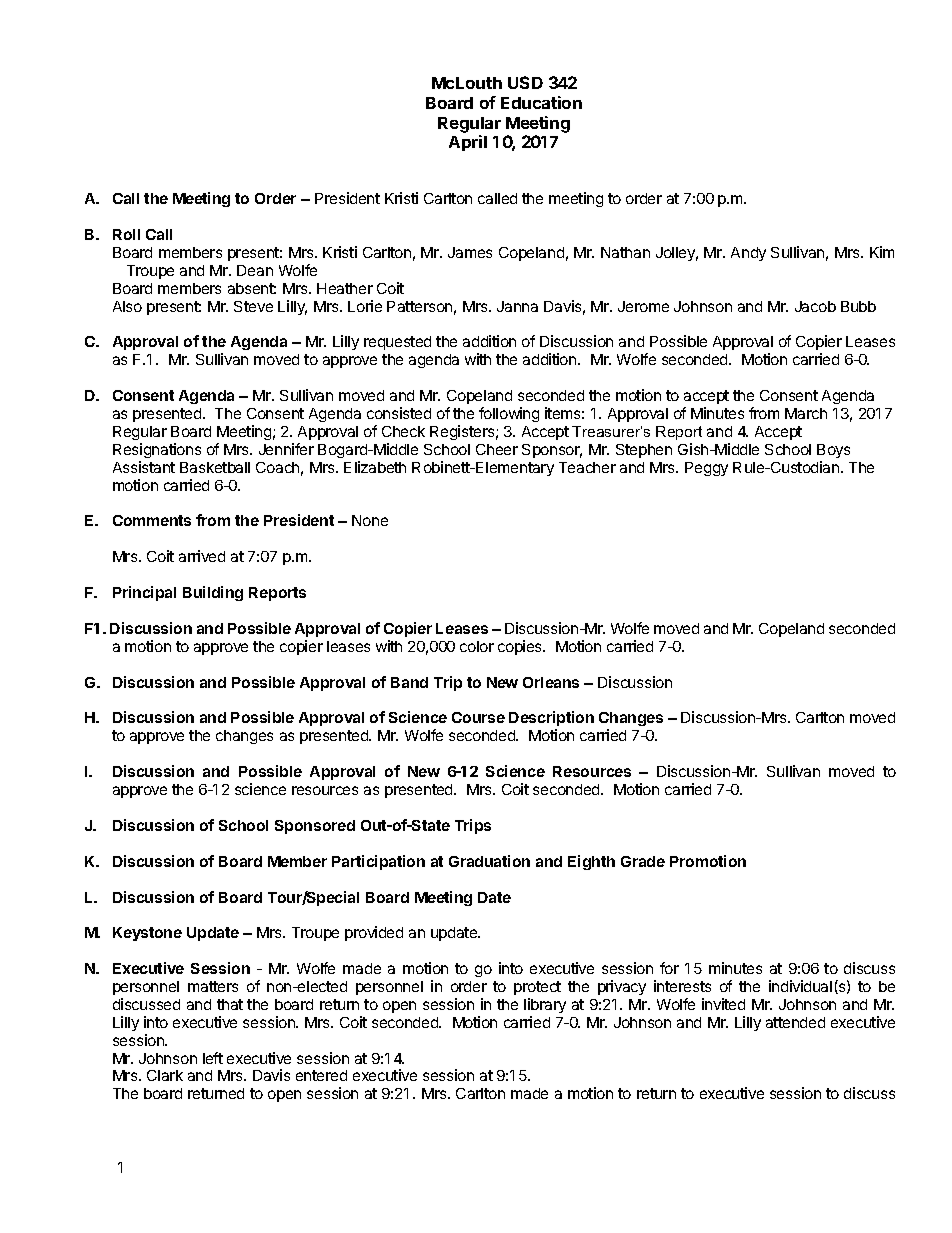 Image resolution: width=952 pixels, height=1233 pixels. Describe the element at coordinates (213, 1058) in the document. I see `left` at that location.
